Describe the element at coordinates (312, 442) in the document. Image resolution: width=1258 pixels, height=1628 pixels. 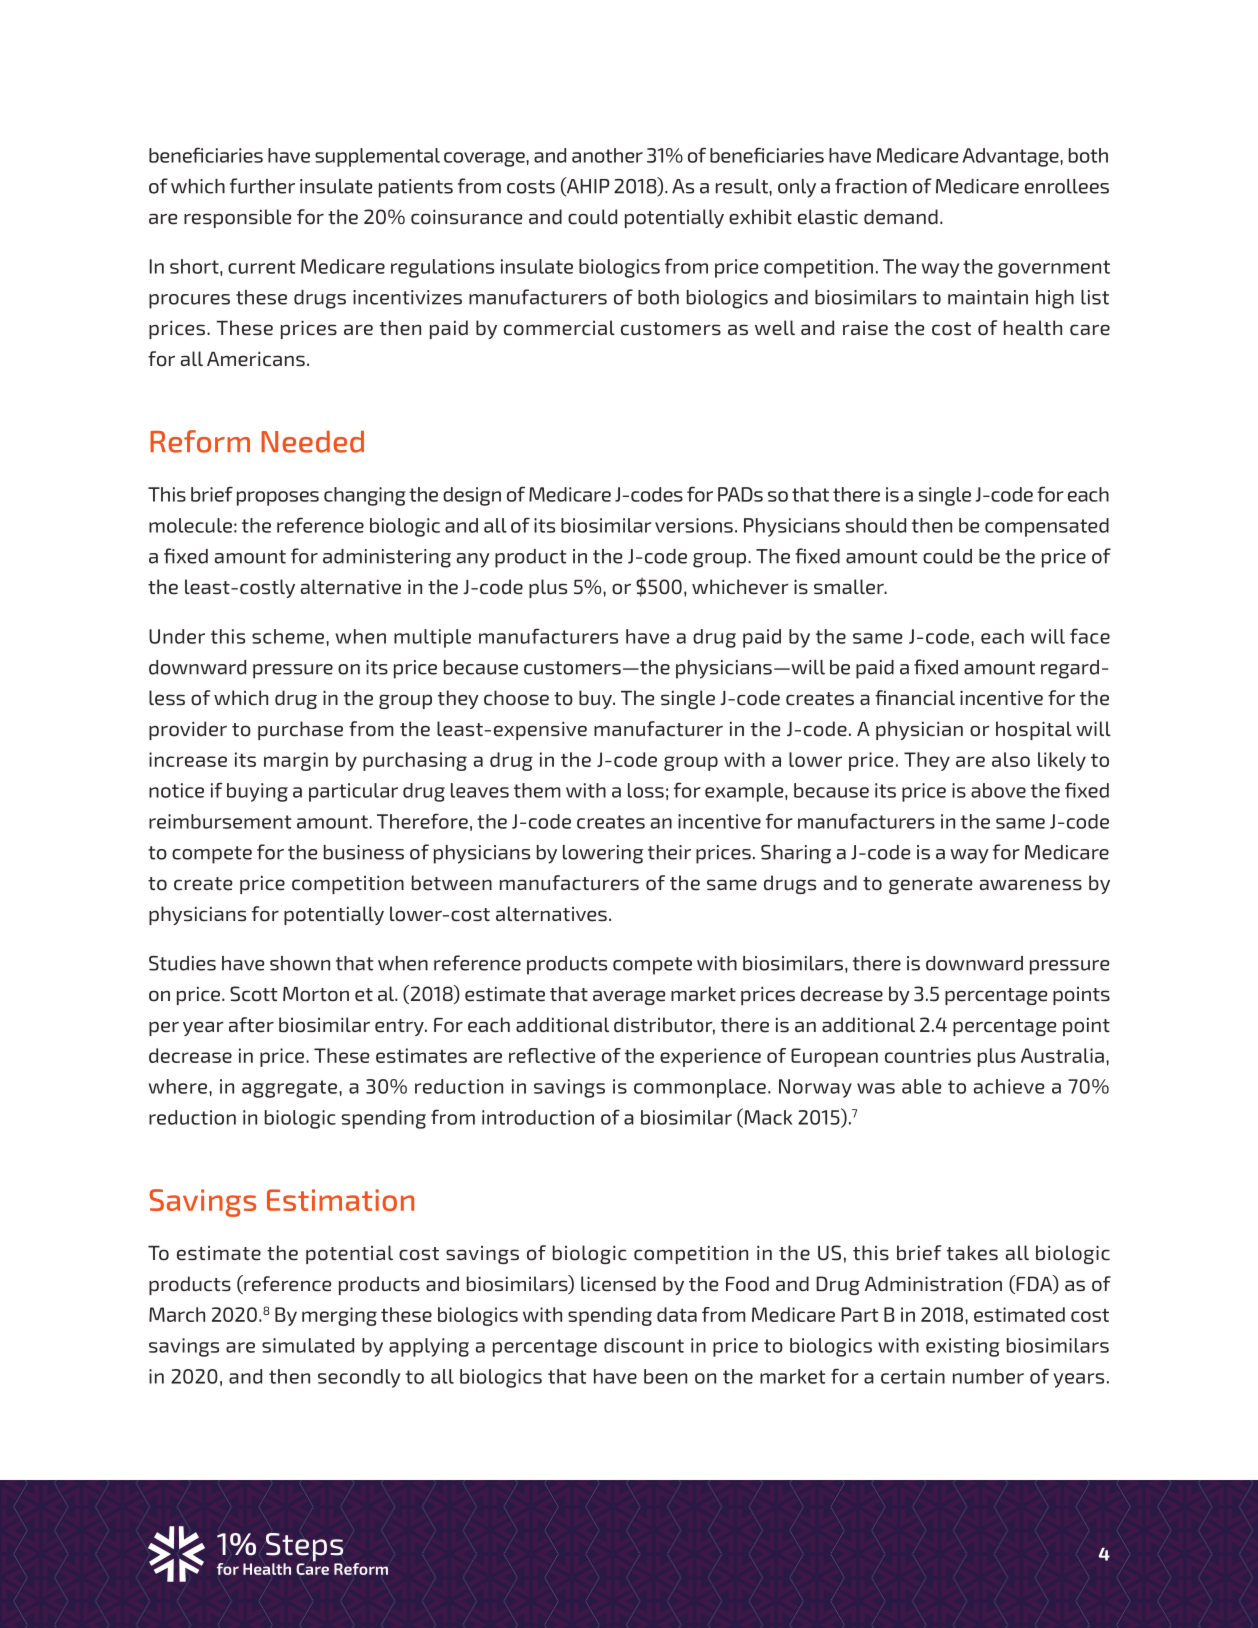
I see `Needed` at that location.
